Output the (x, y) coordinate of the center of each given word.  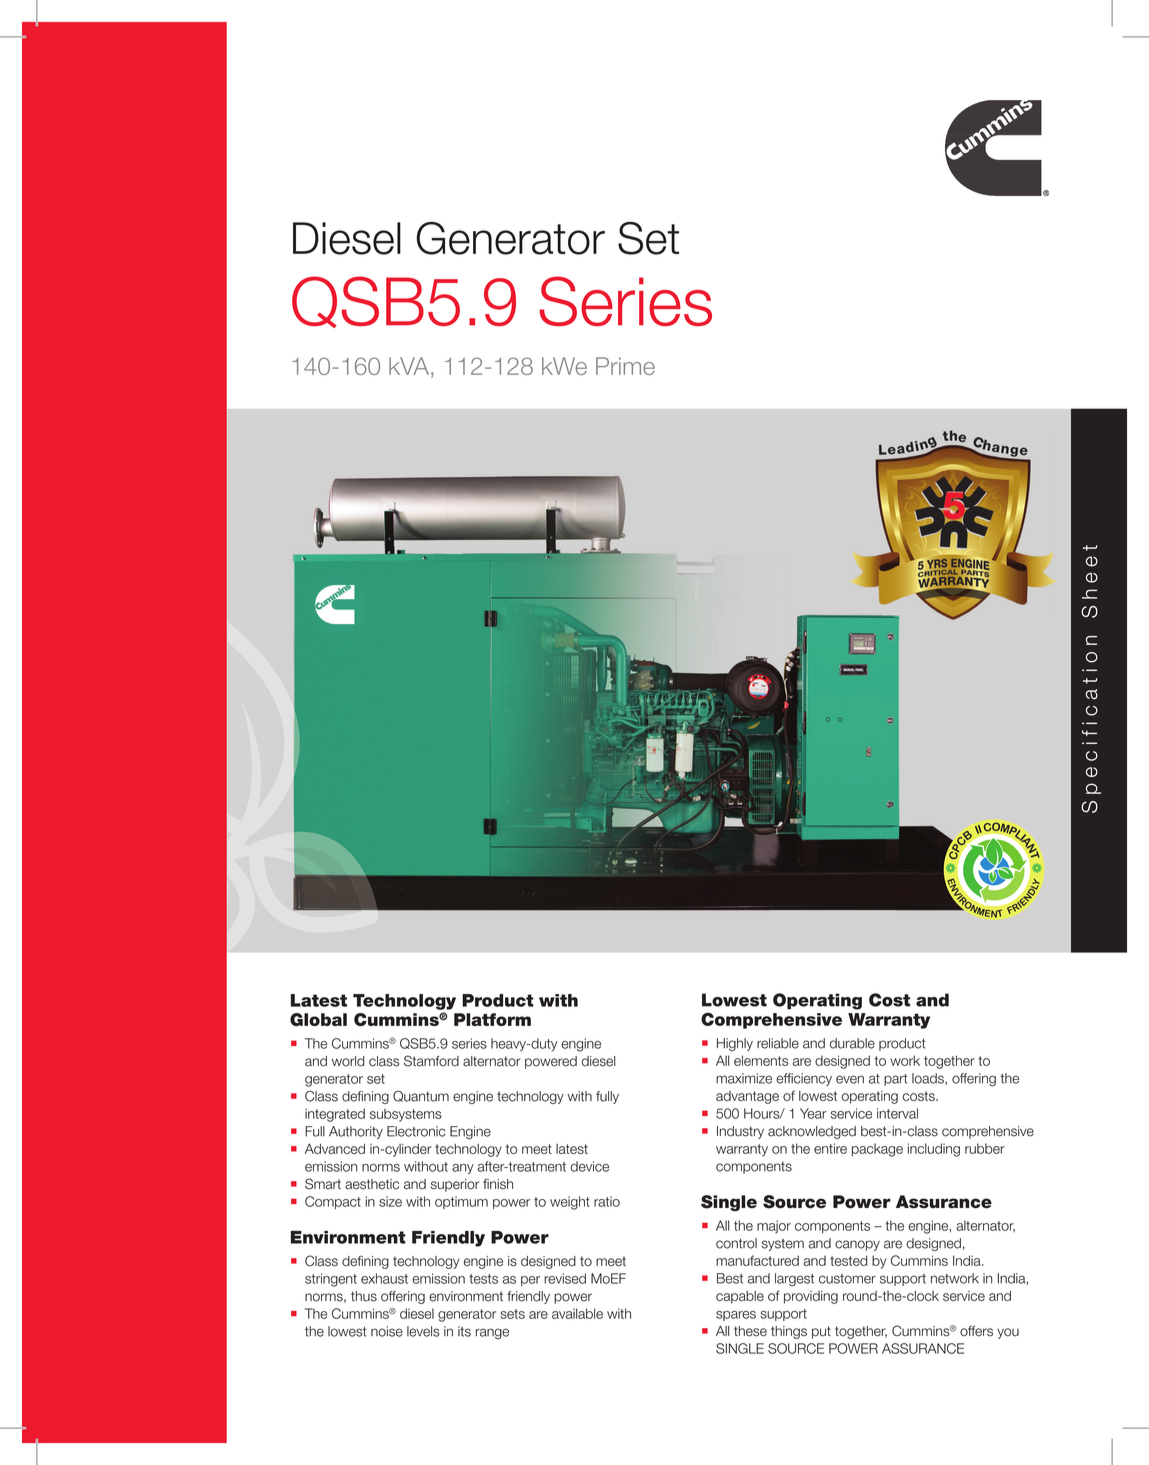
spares (736, 1316)
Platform (492, 1019)
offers (976, 1331)
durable (852, 1043)
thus (364, 1296)
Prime (625, 366)
